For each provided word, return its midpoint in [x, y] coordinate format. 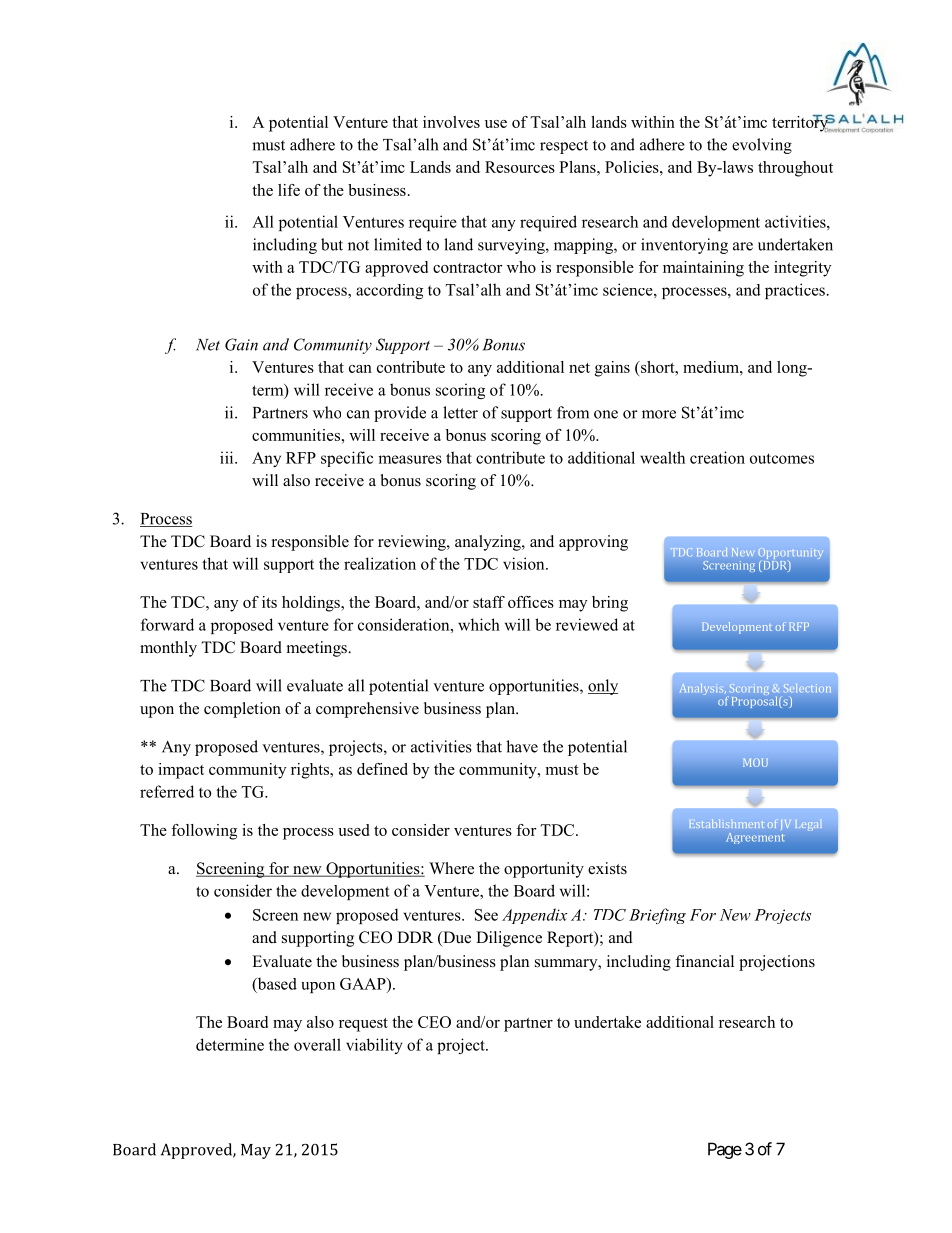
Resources [520, 167]
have [522, 746]
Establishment [726, 823]
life [289, 190]
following [204, 832]
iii [228, 457]
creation [717, 457]
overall [317, 1044]
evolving [762, 146]
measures [410, 459]
